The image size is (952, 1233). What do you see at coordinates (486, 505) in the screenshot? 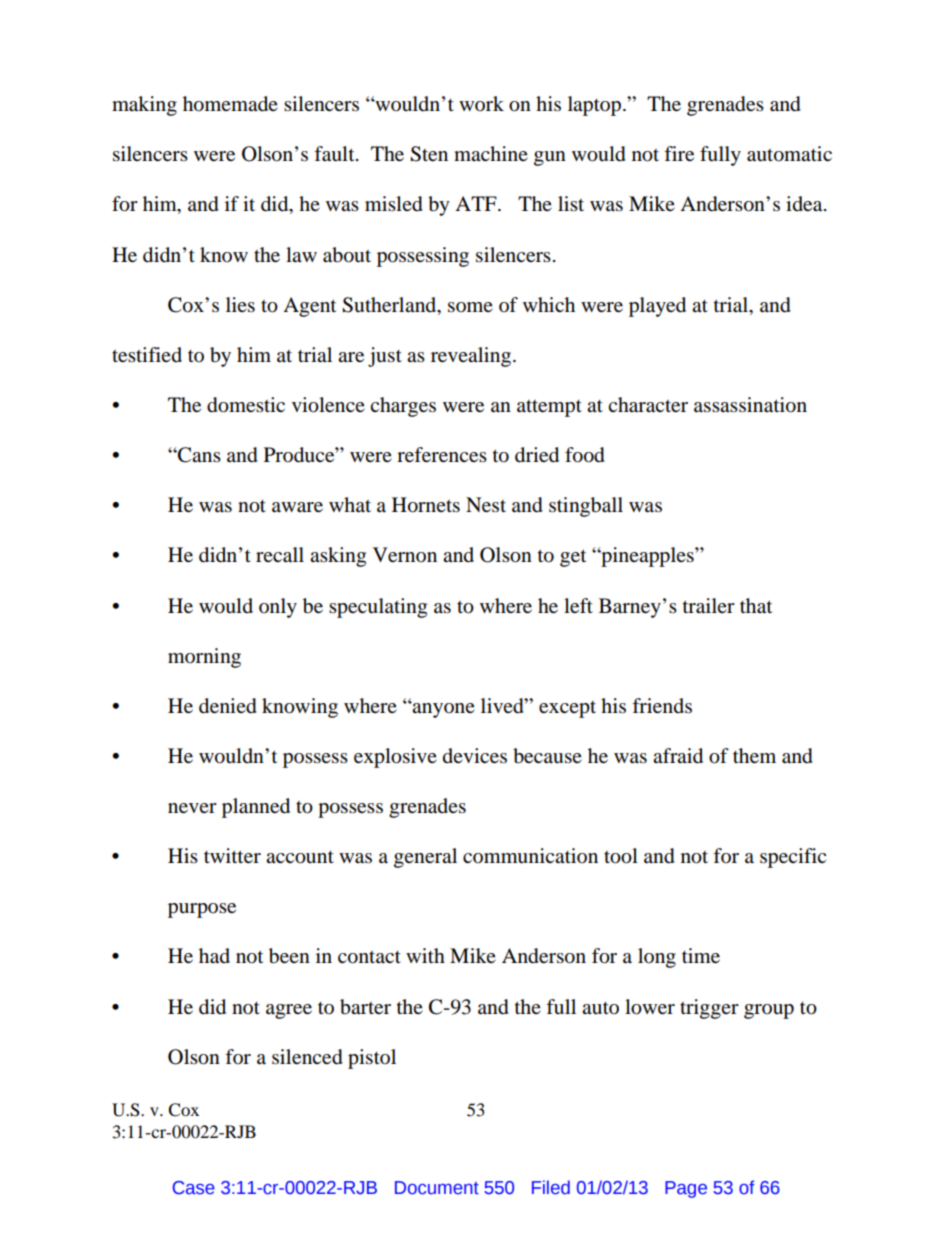
I see `Nest` at bounding box center [486, 505].
